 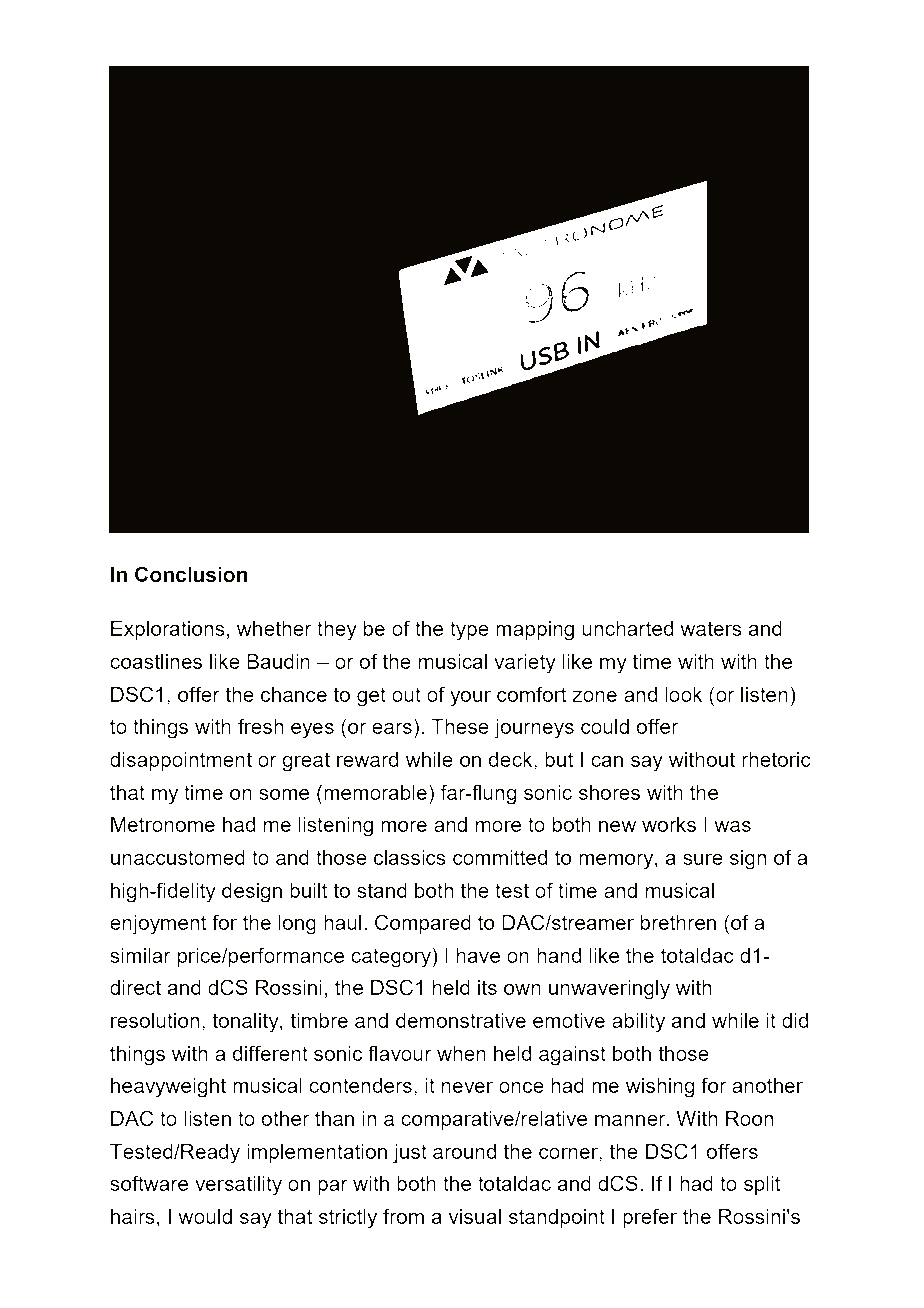 What do you see at coordinates (487, 987) in the screenshot?
I see `its` at bounding box center [487, 987].
